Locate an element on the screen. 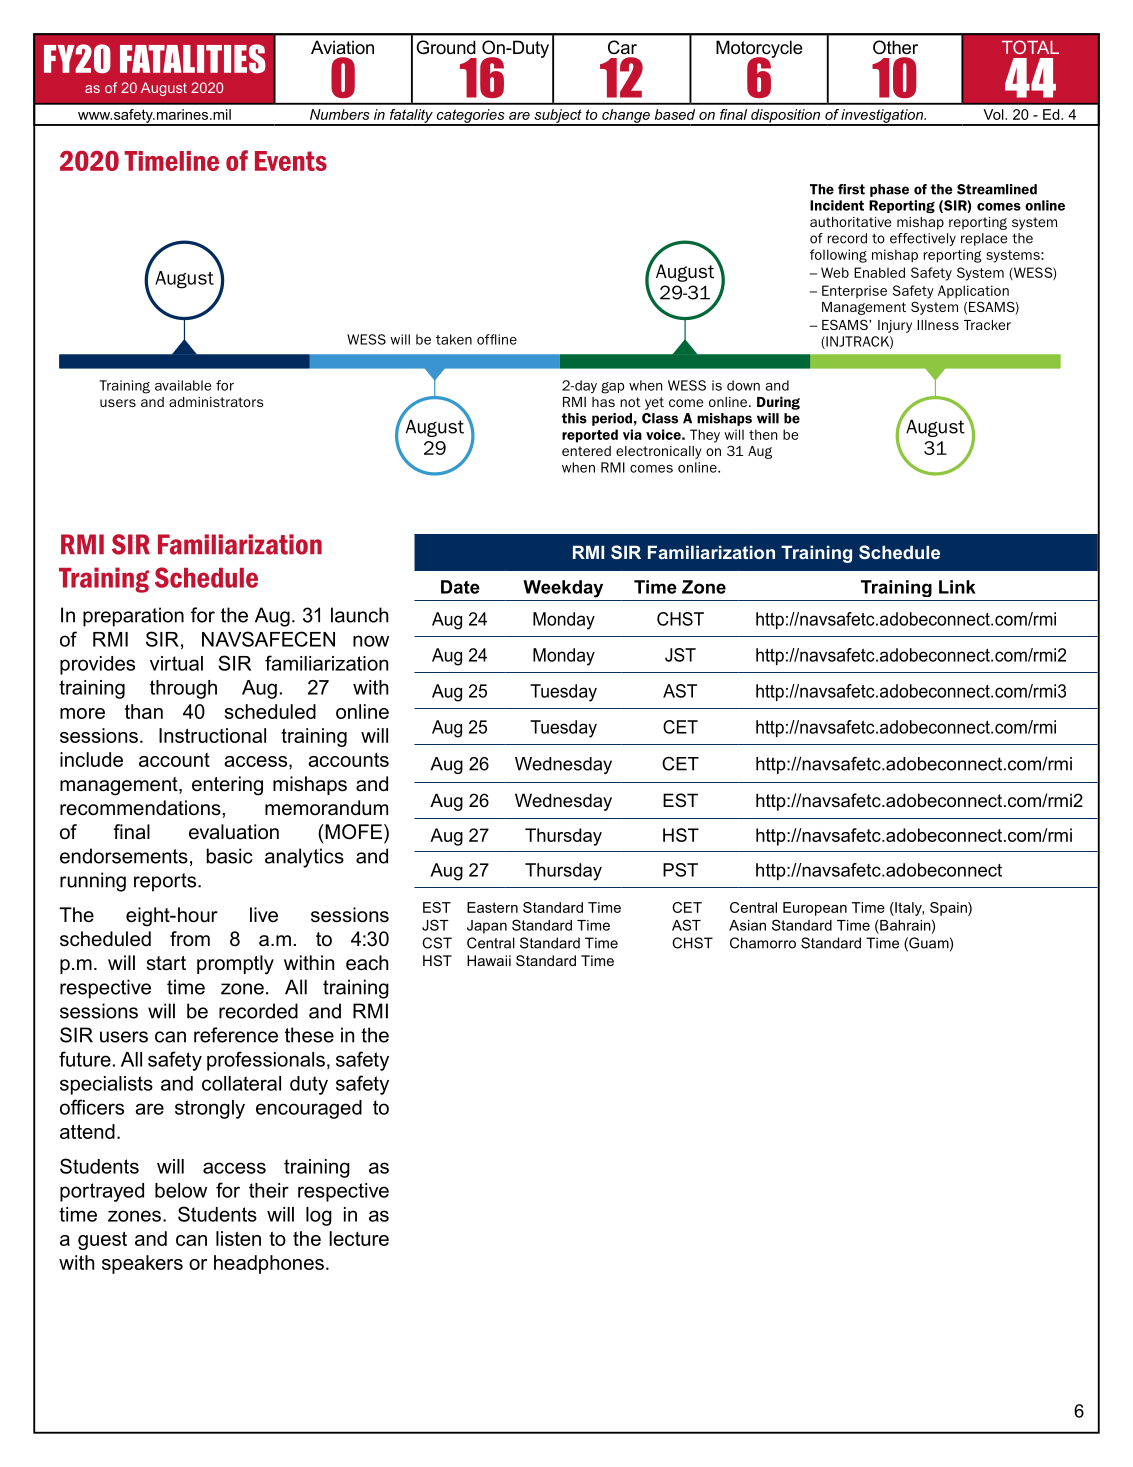  basic is located at coordinates (230, 856).
